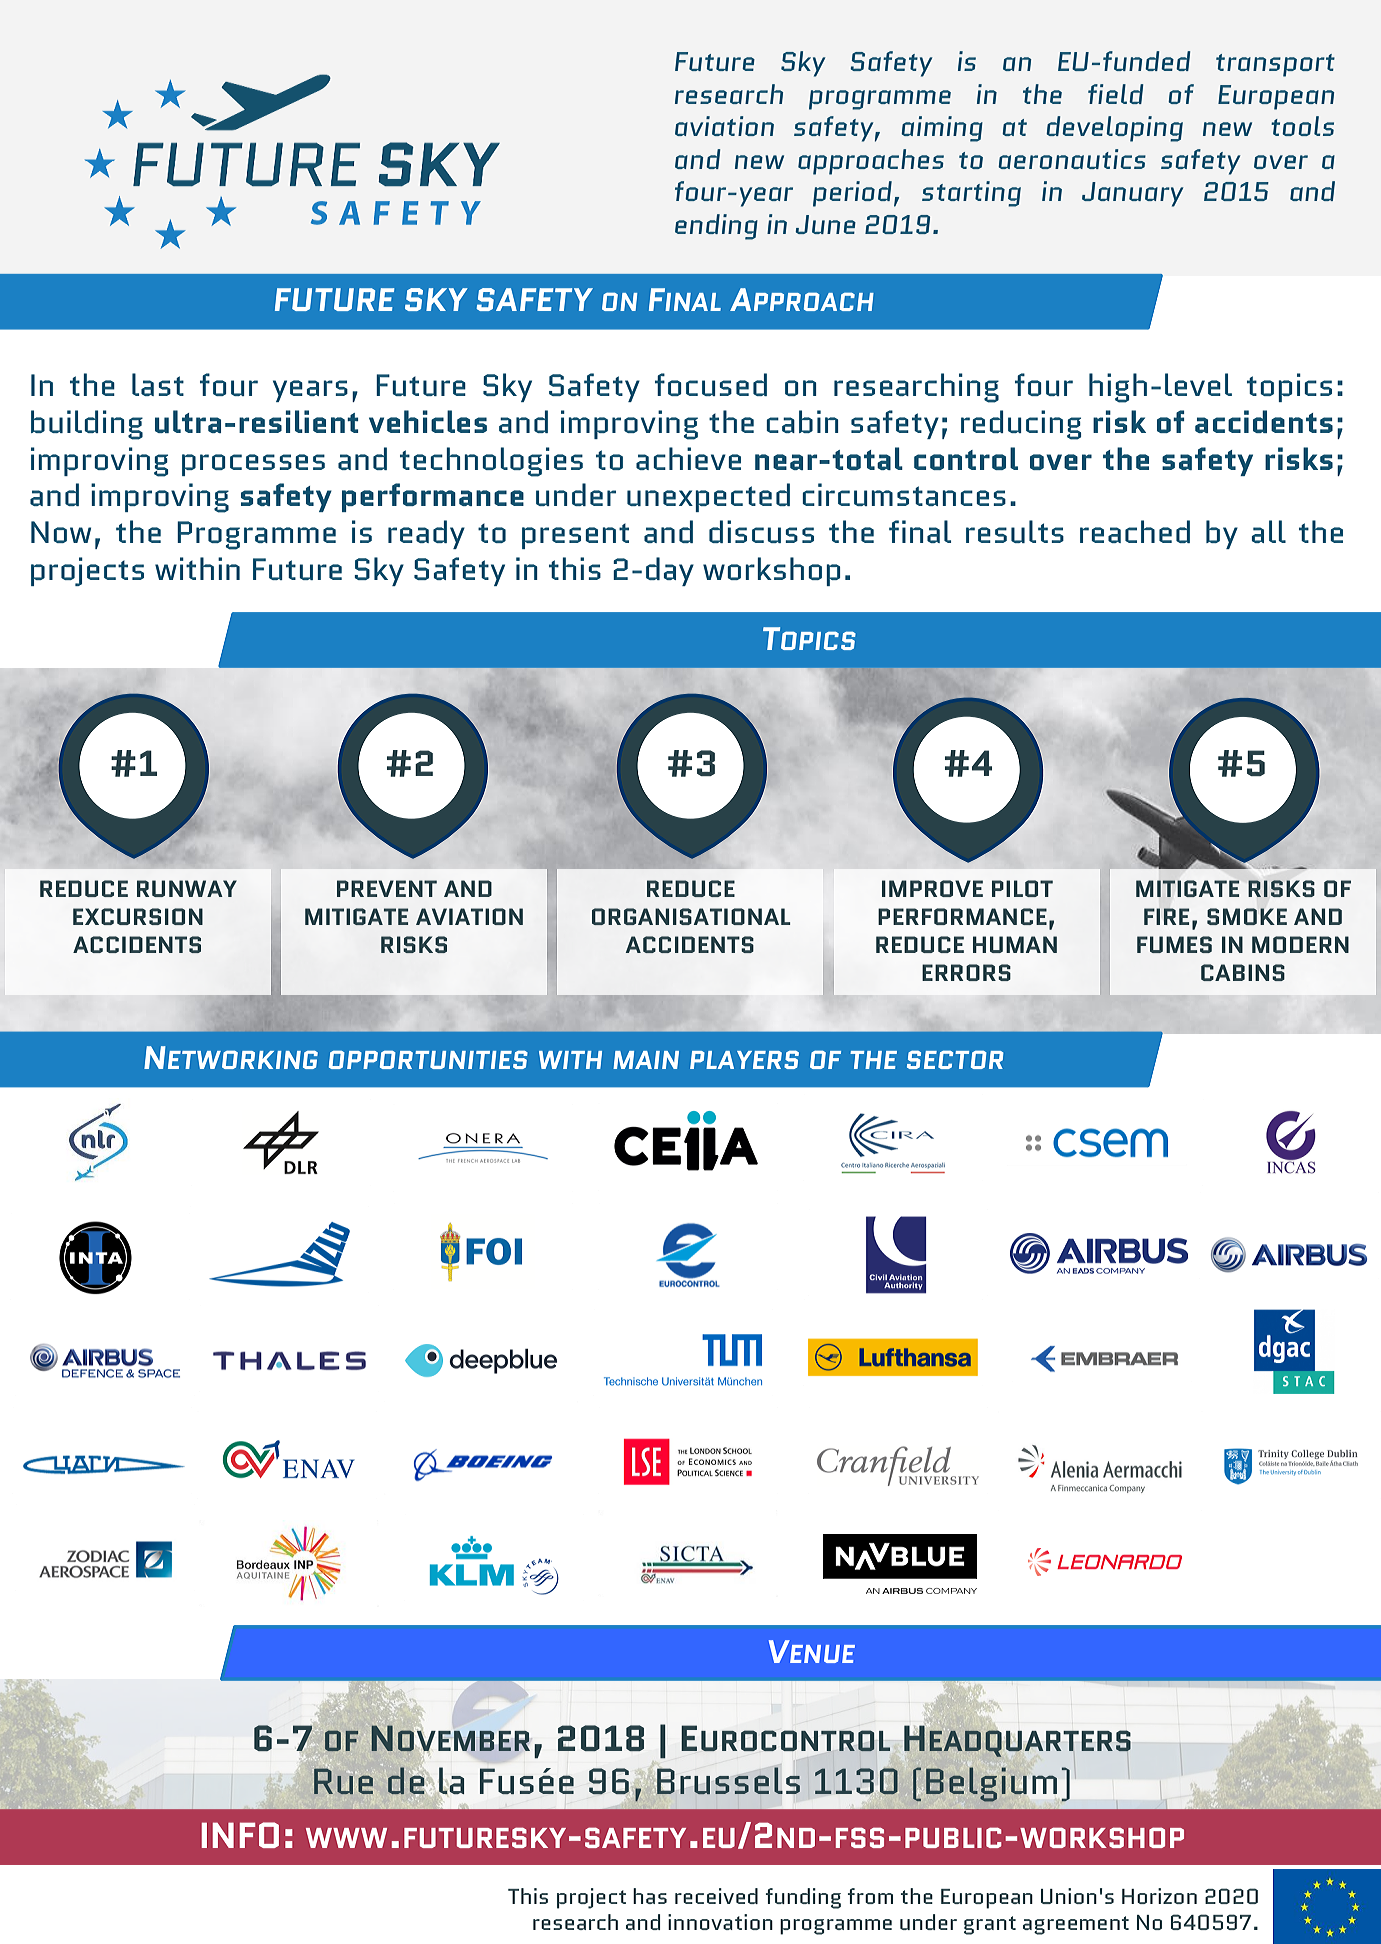 This page has height=1944, width=1381. What do you see at coordinates (240, 1835) in the page?
I see `INFO` at bounding box center [240, 1835].
